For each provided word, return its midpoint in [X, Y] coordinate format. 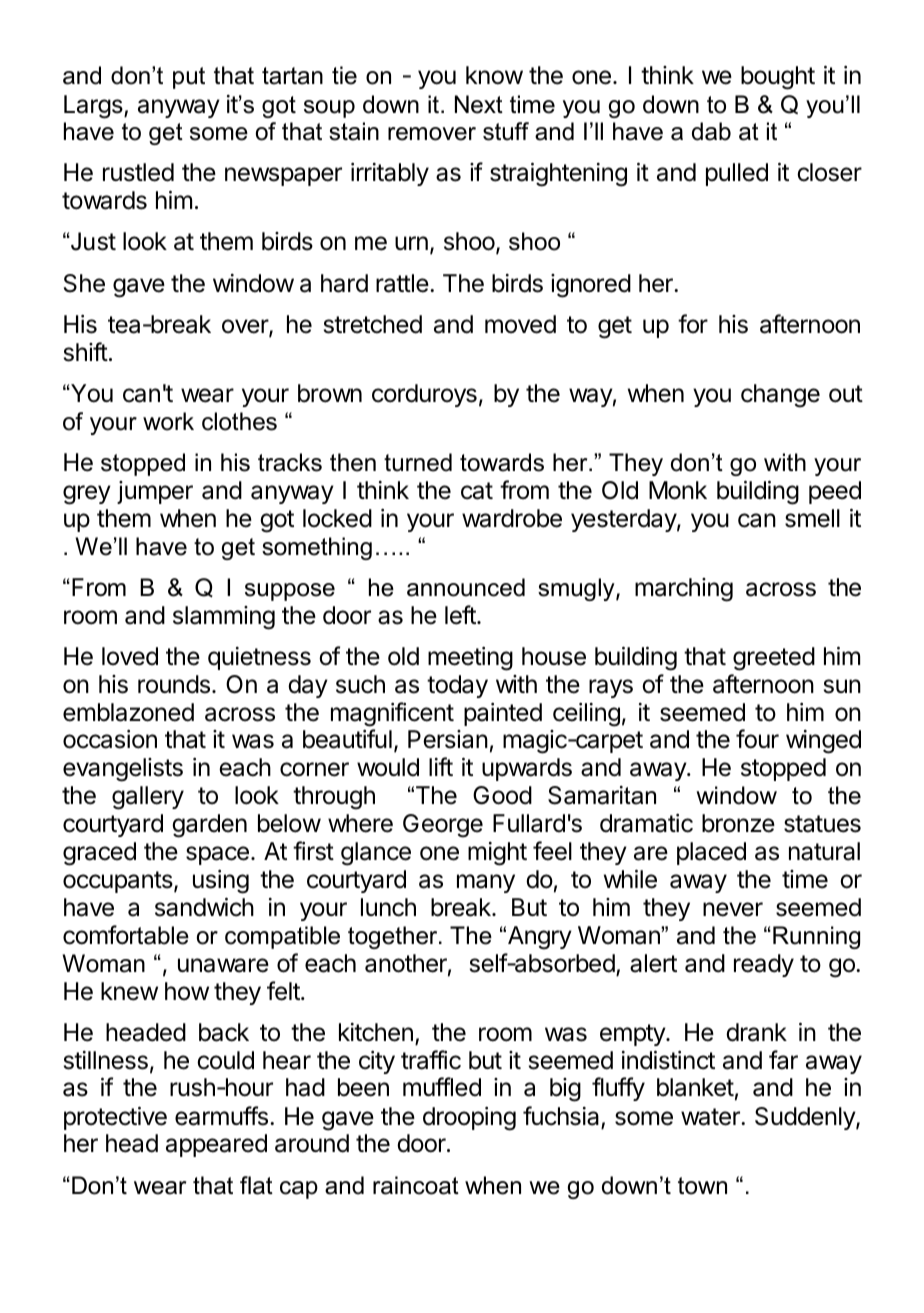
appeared [216, 1145]
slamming [224, 618]
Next [479, 104]
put [189, 78]
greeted [774, 659]
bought [778, 78]
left [461, 615]
